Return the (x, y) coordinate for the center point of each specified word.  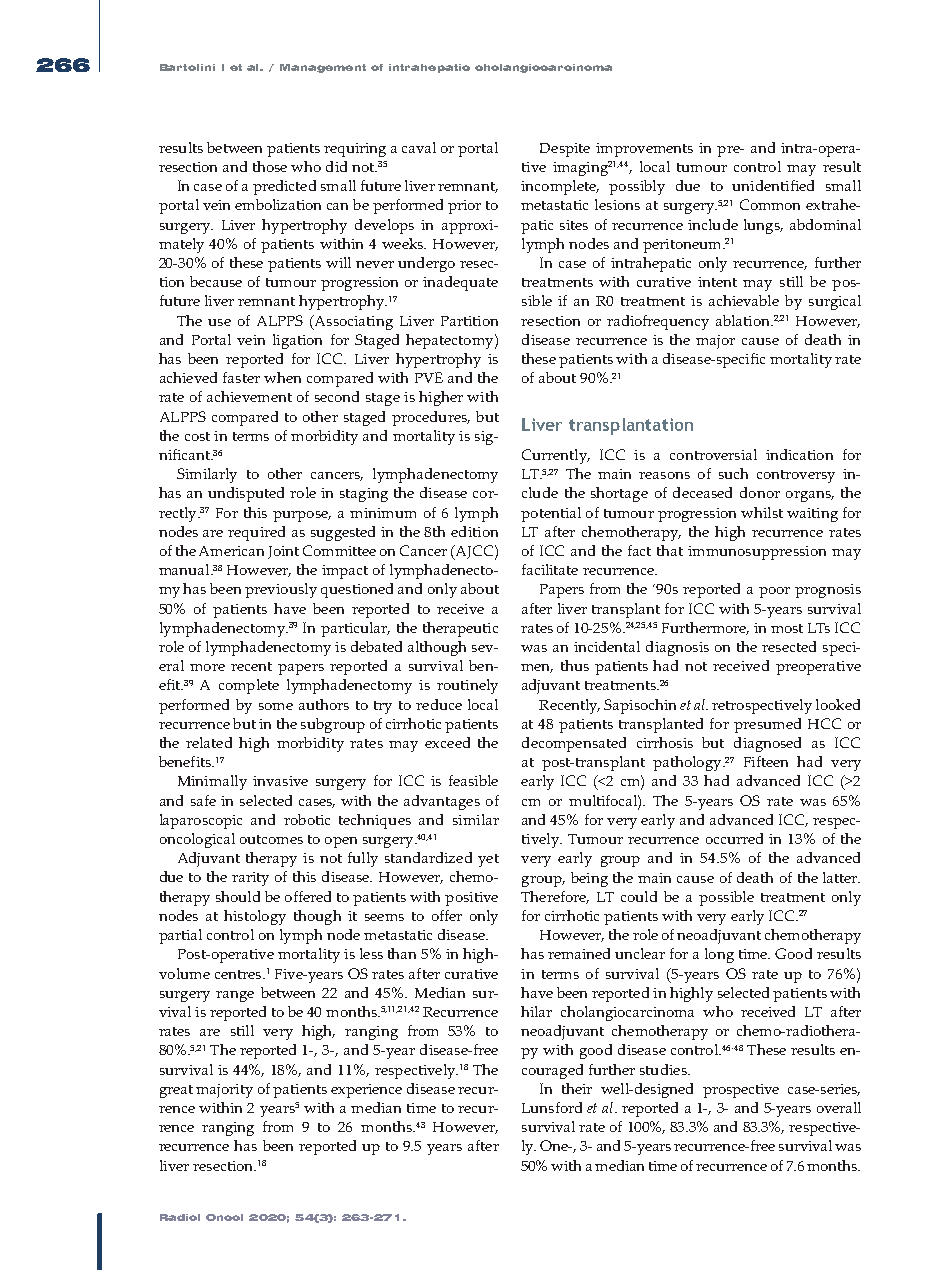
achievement (249, 396)
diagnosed (767, 744)
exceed (447, 742)
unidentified (773, 185)
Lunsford (552, 1107)
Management (323, 68)
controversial (713, 454)
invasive (280, 781)
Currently (555, 456)
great (176, 1091)
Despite (565, 150)
